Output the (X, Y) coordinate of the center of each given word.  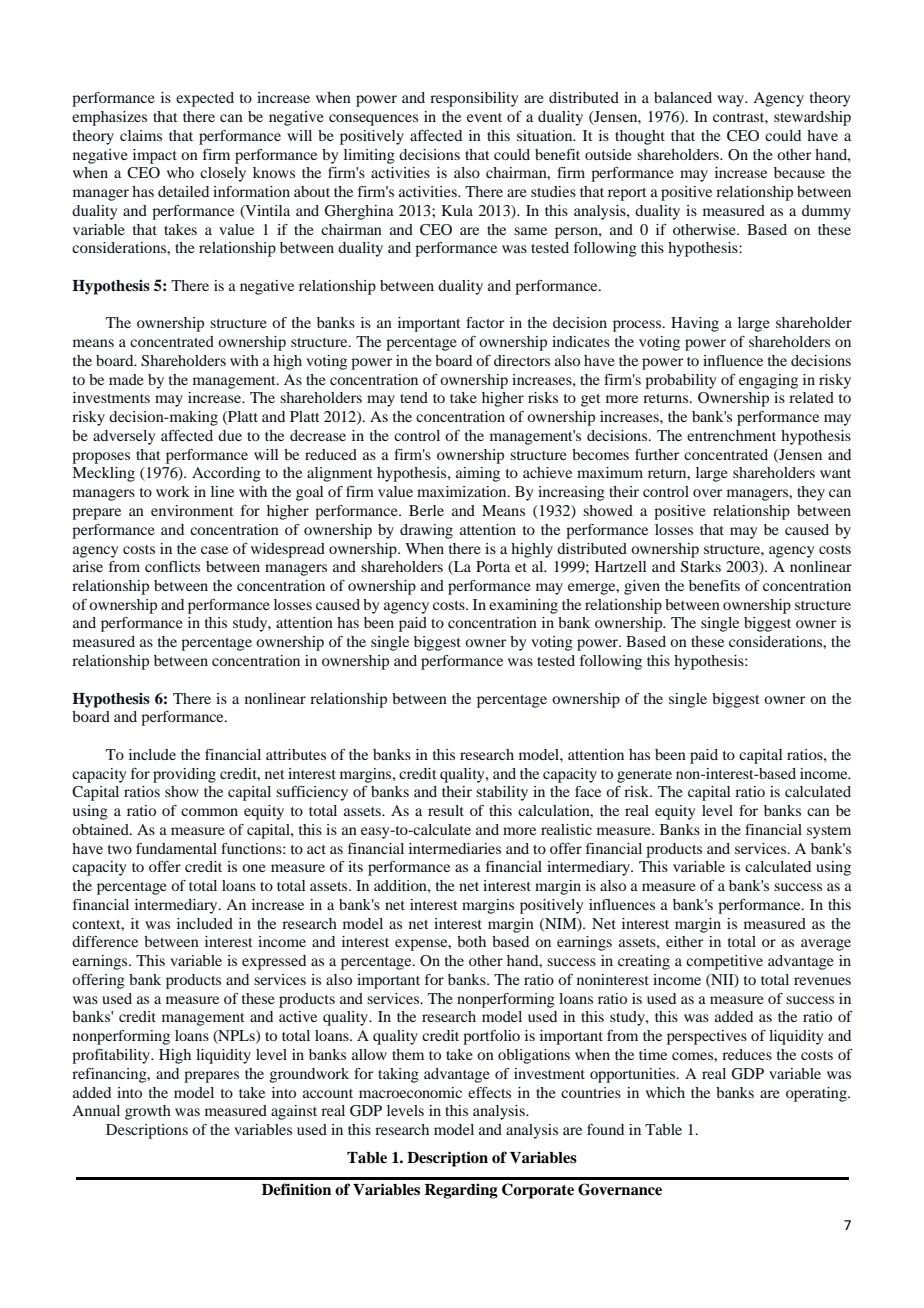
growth (148, 1112)
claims (141, 135)
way (732, 101)
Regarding (461, 1191)
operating (817, 1094)
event (484, 117)
